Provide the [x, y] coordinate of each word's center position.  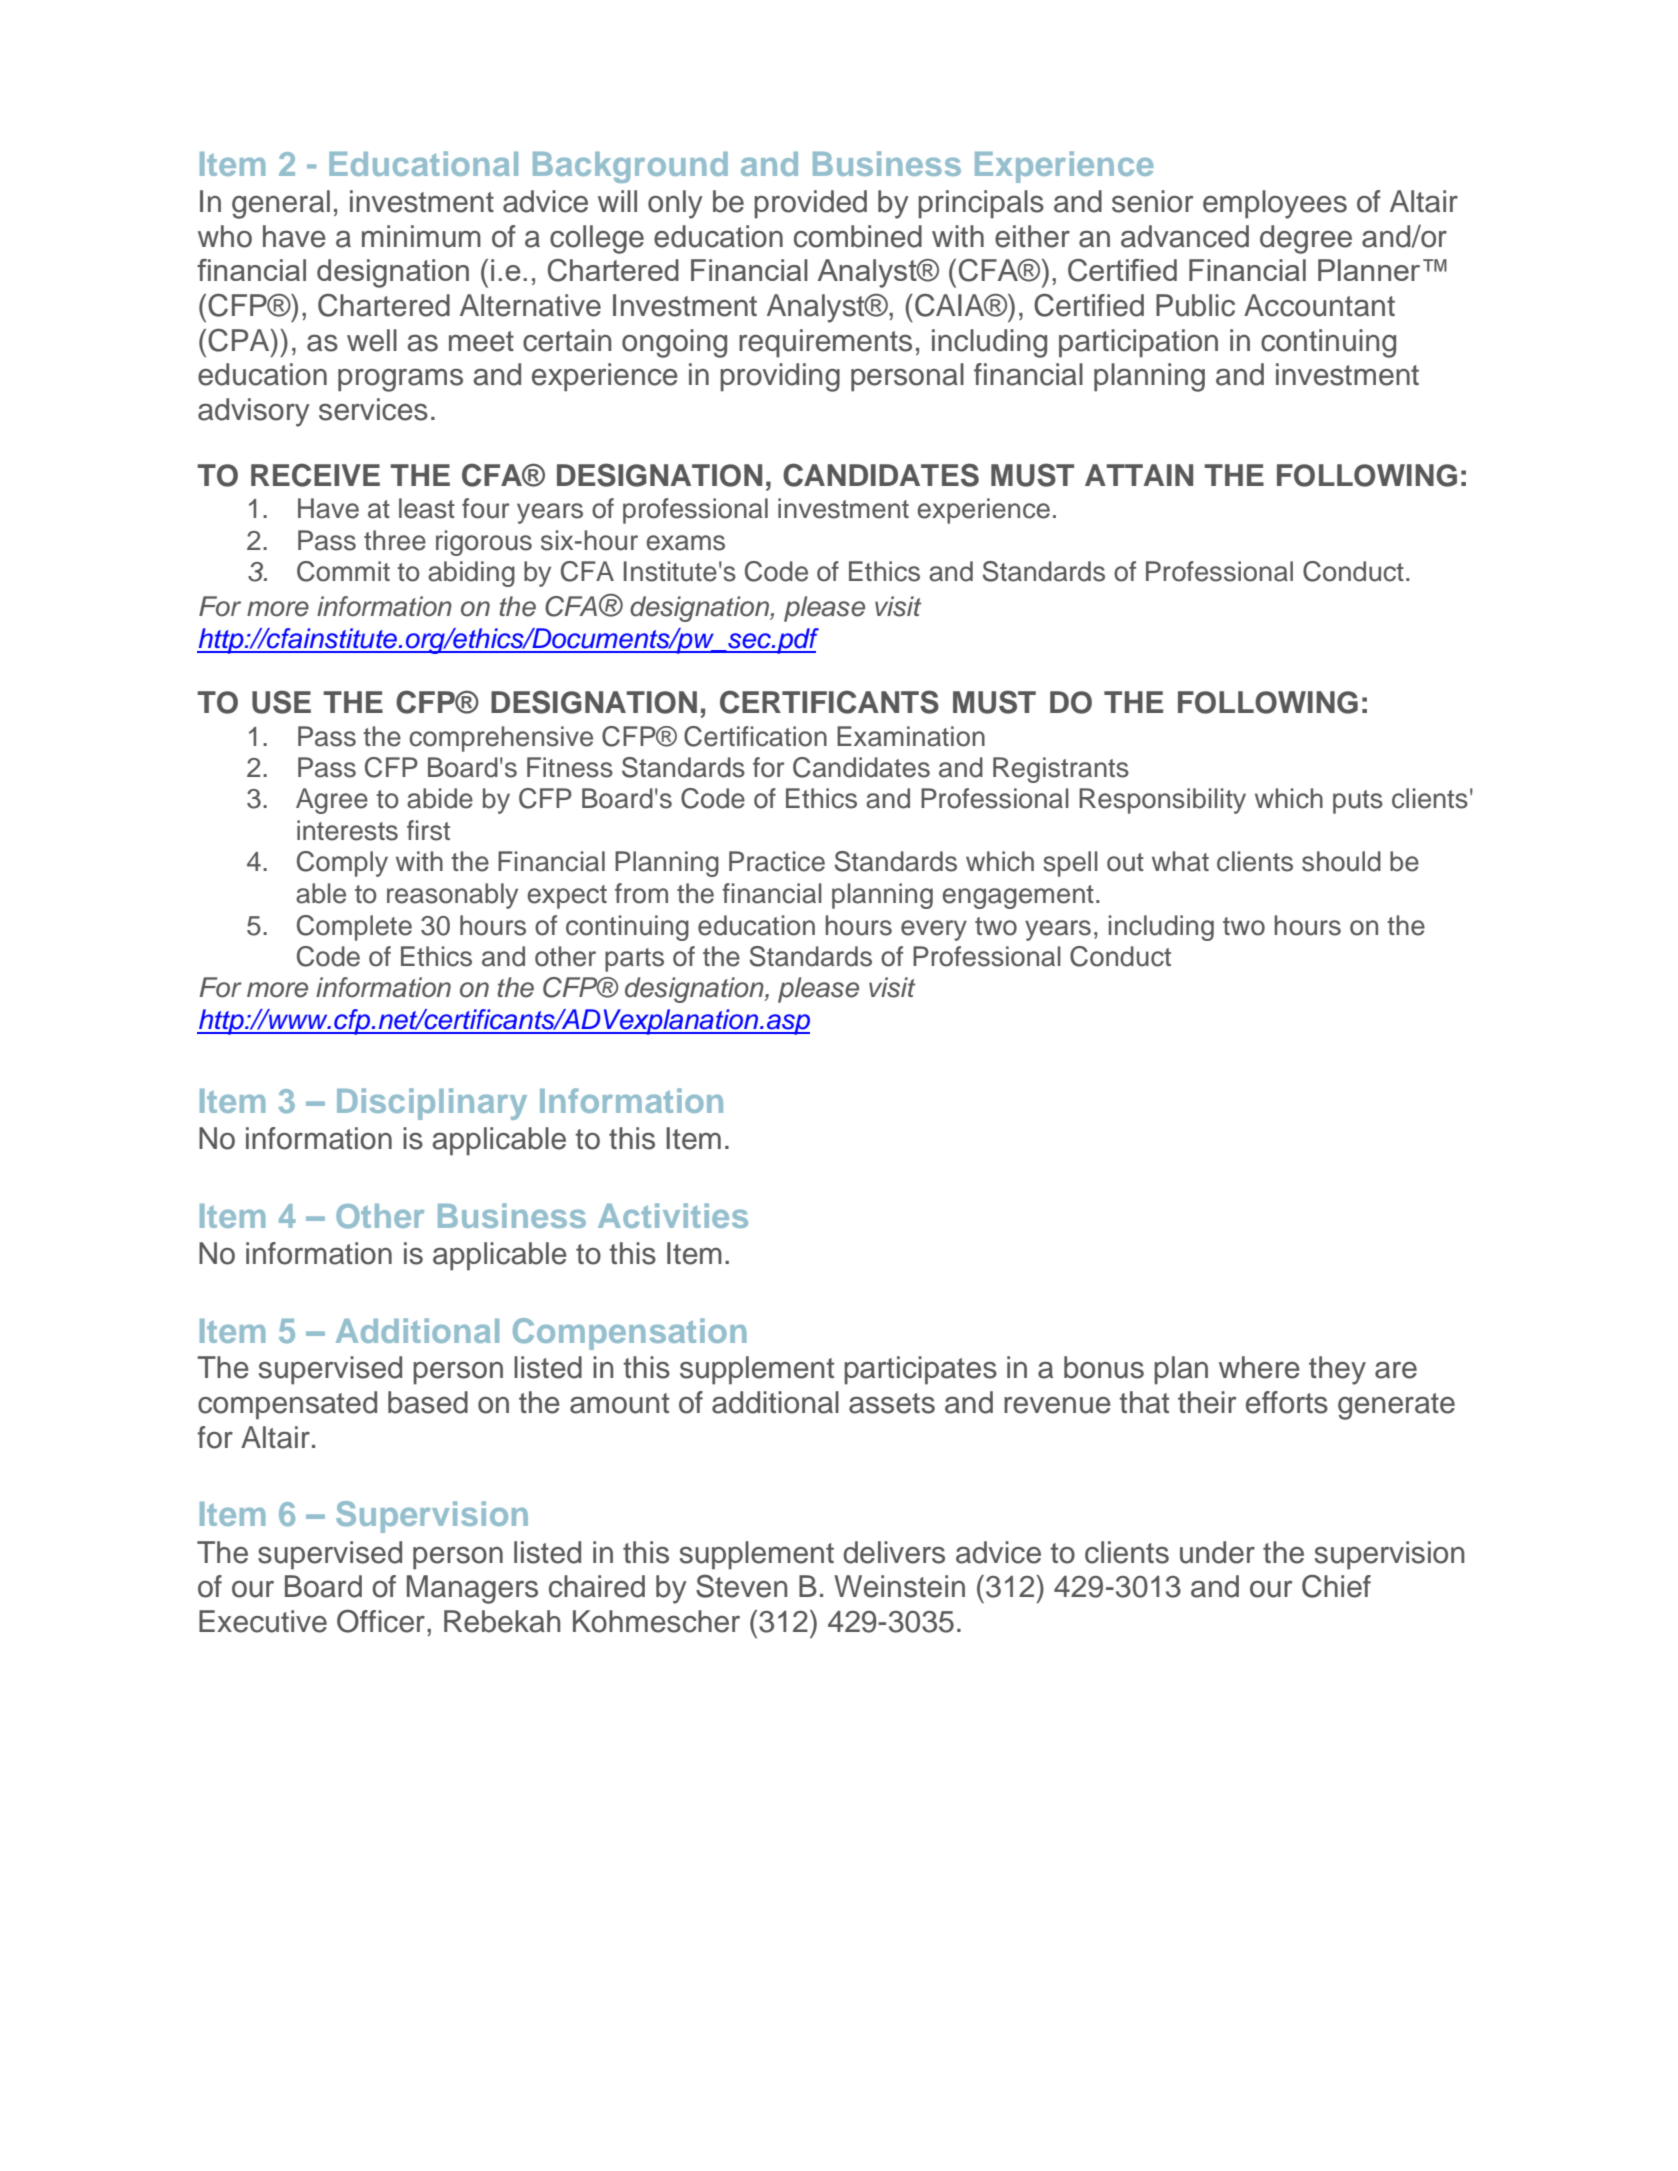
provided [810, 204]
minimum [421, 236]
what [1180, 861]
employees [1275, 204]
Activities [673, 1215]
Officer [381, 1621]
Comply [342, 864]
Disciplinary [432, 1104]
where [1259, 1367]
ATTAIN [1139, 475]
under [1217, 1552]
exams [685, 543]
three [395, 540]
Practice [777, 861]
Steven [741, 1586]
